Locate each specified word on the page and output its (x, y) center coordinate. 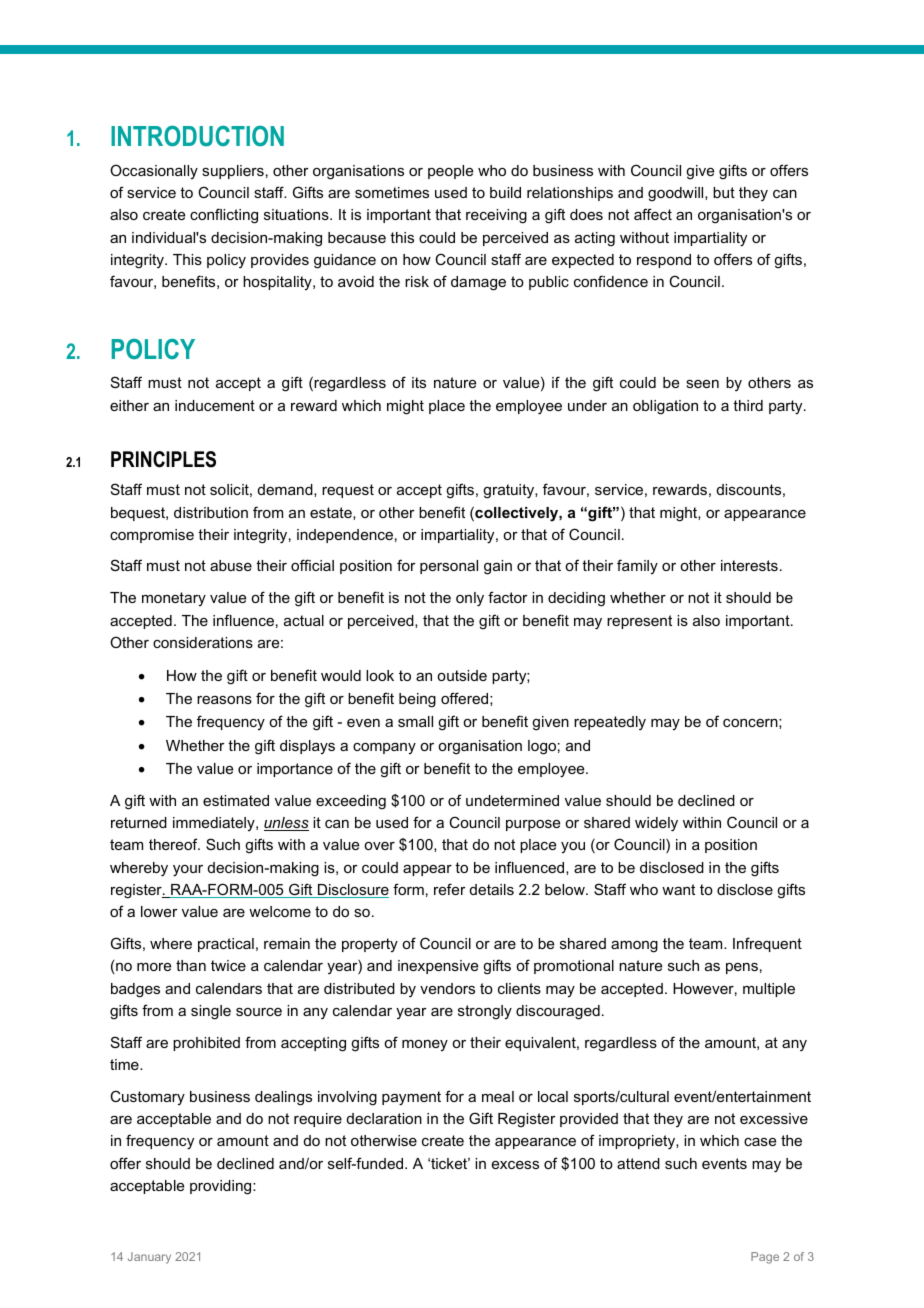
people (450, 172)
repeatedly (610, 723)
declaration (384, 1118)
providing (222, 1187)
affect (653, 214)
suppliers (233, 172)
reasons (224, 700)
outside (462, 675)
